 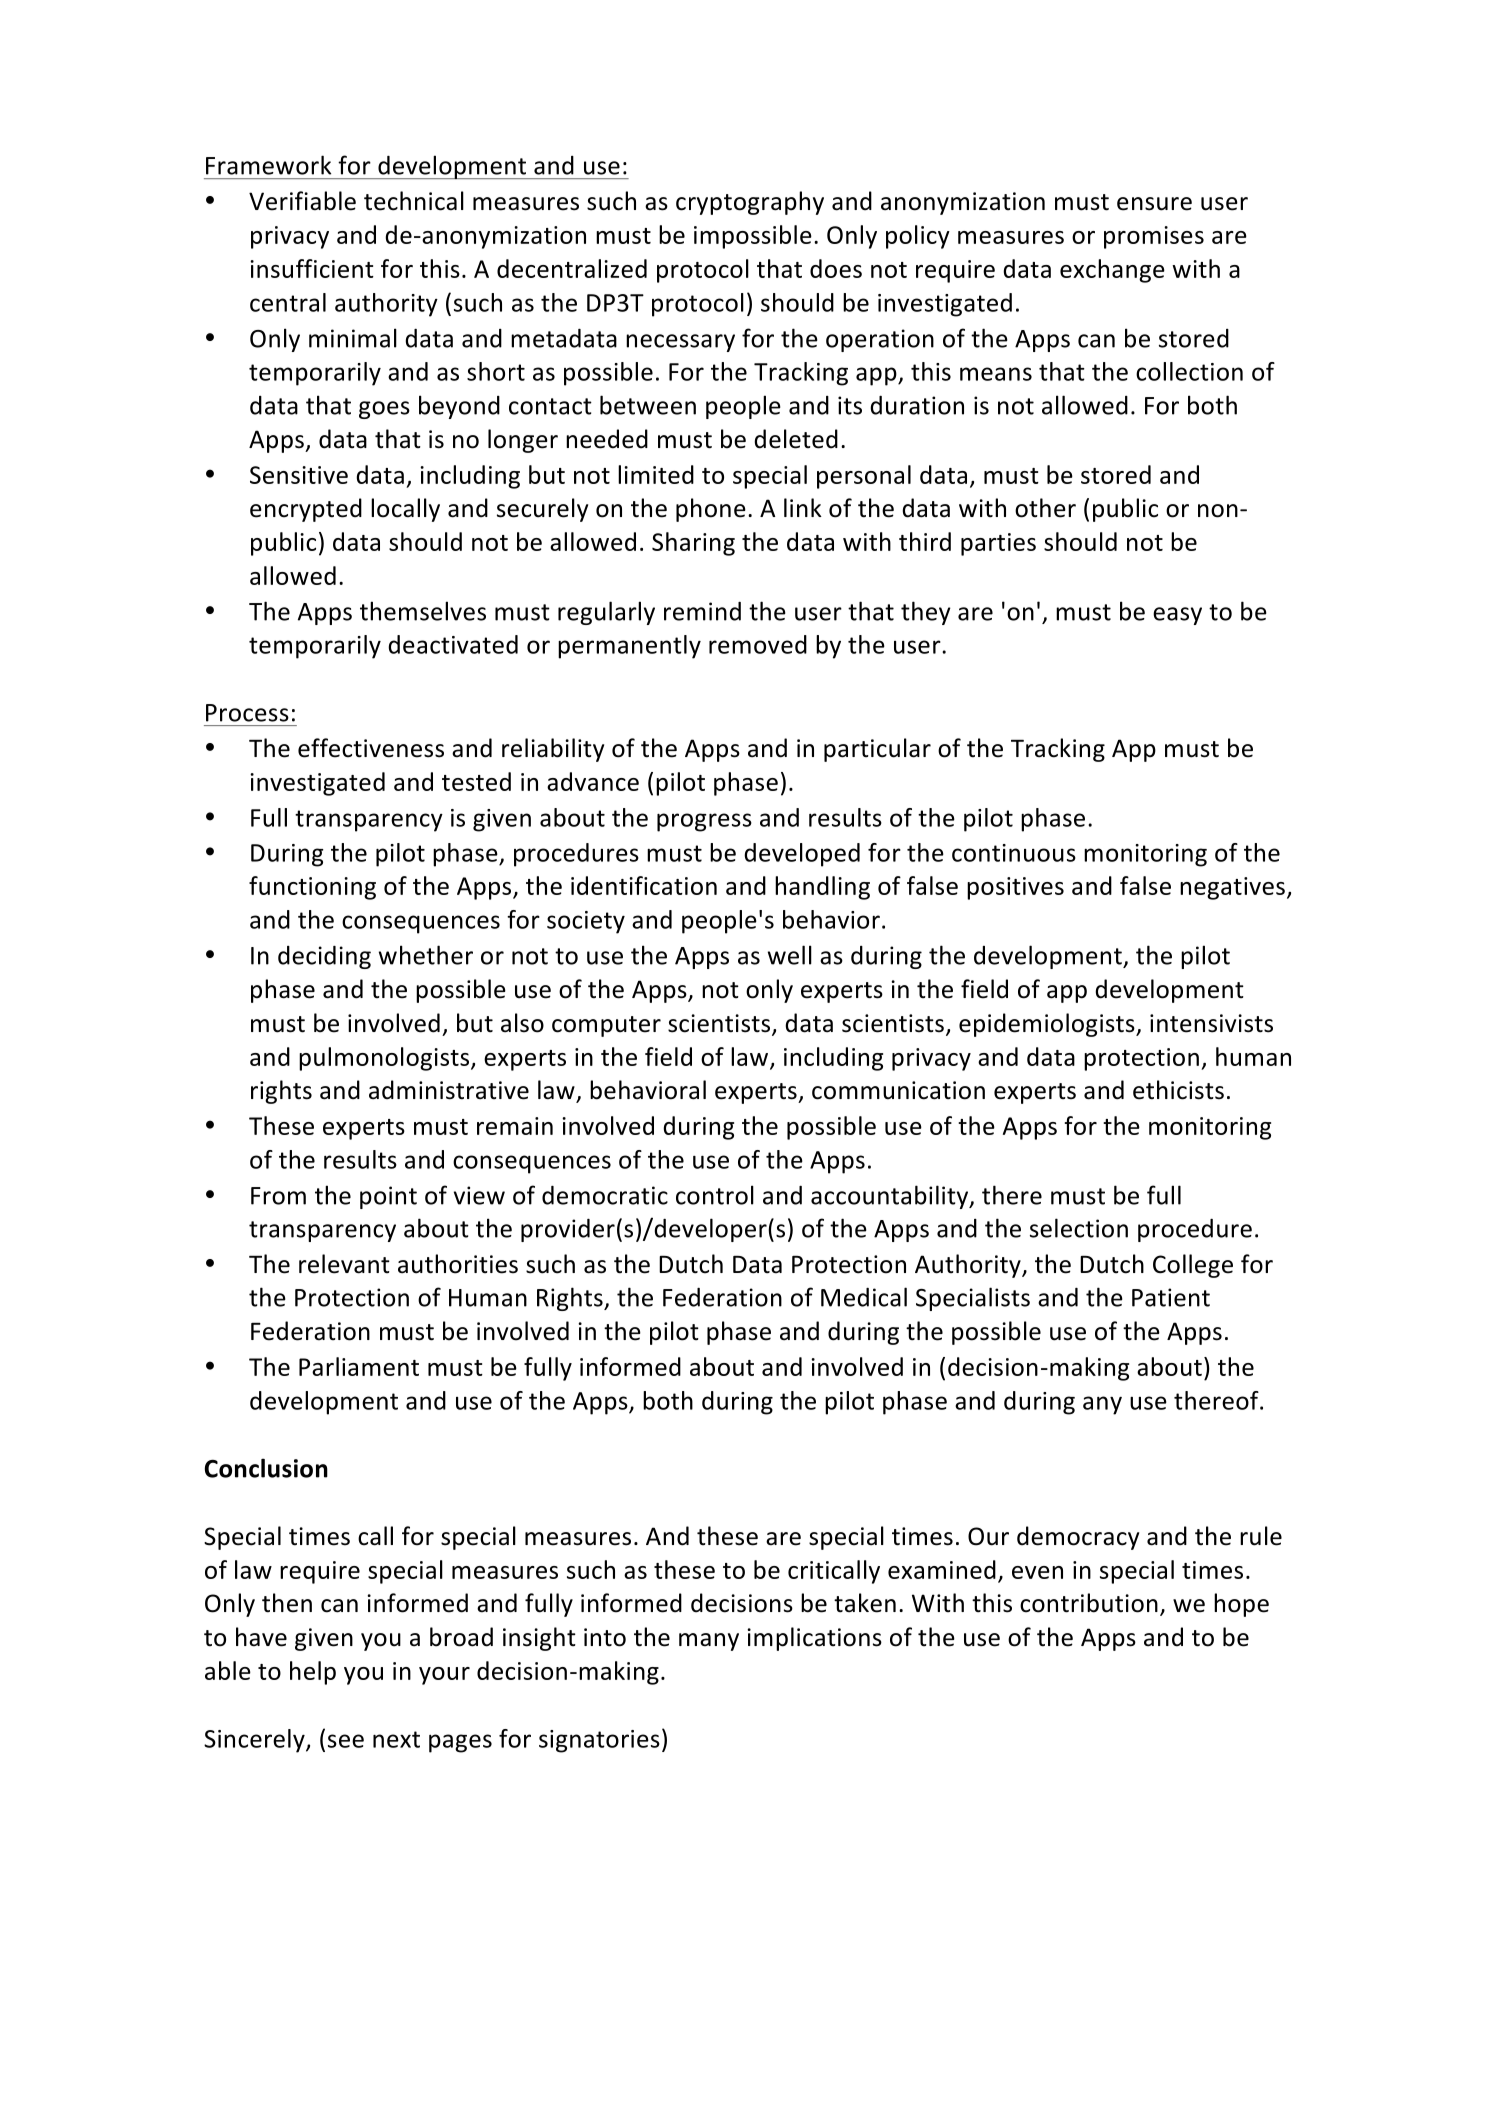 What do you see at coordinates (414, 201) in the document?
I see `technical` at bounding box center [414, 201].
